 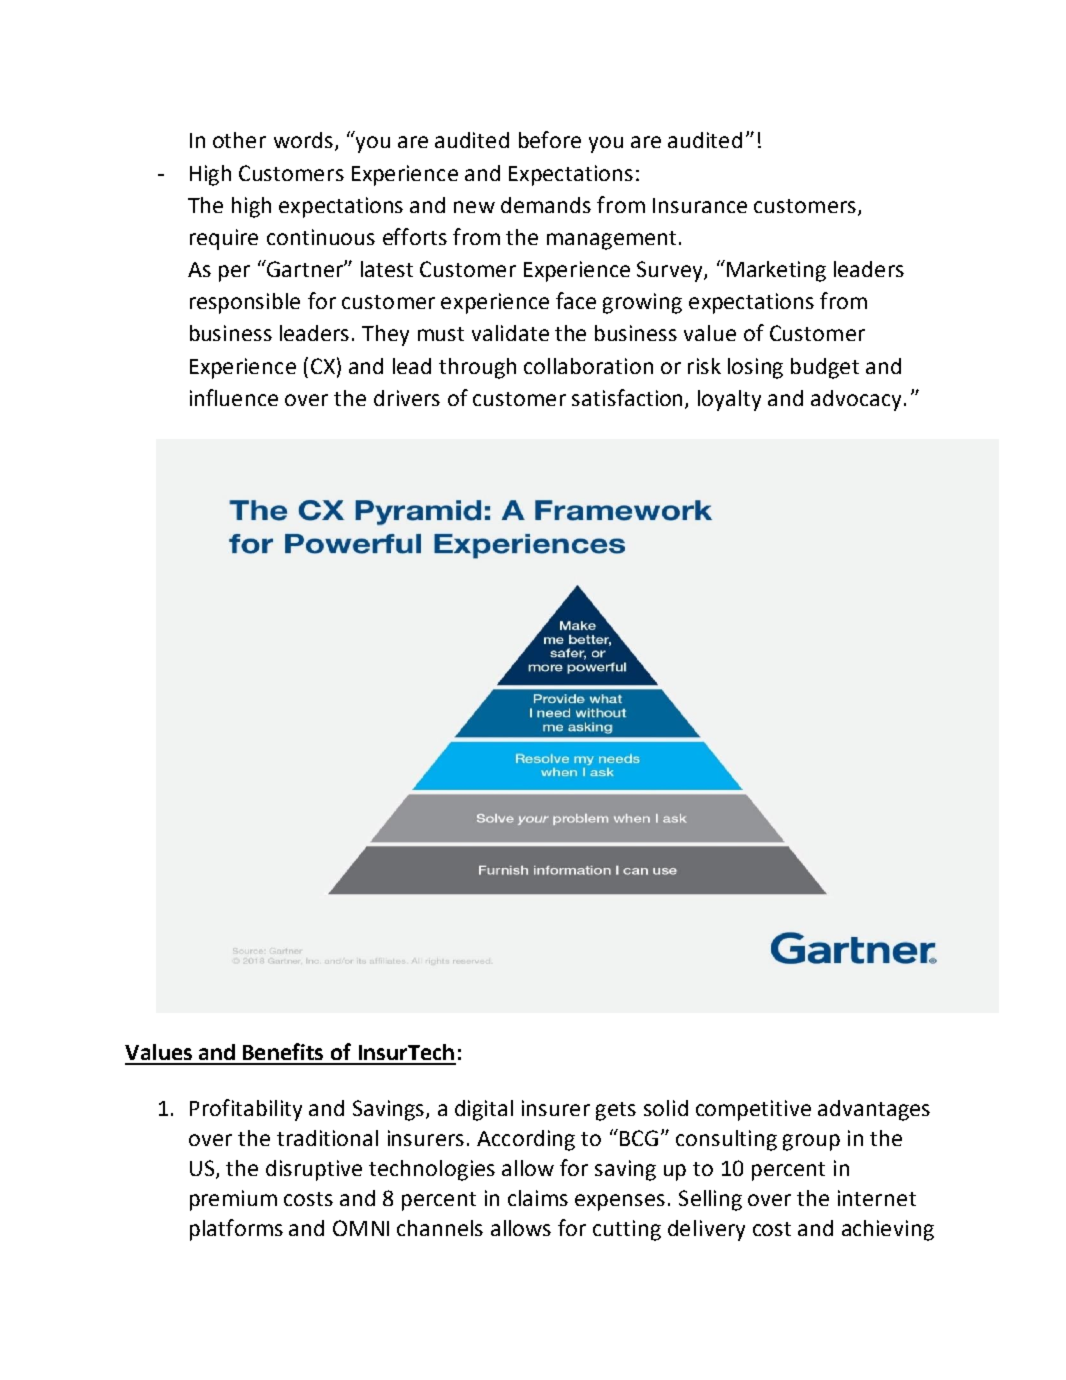 I want to click on words, so click(x=303, y=140).
